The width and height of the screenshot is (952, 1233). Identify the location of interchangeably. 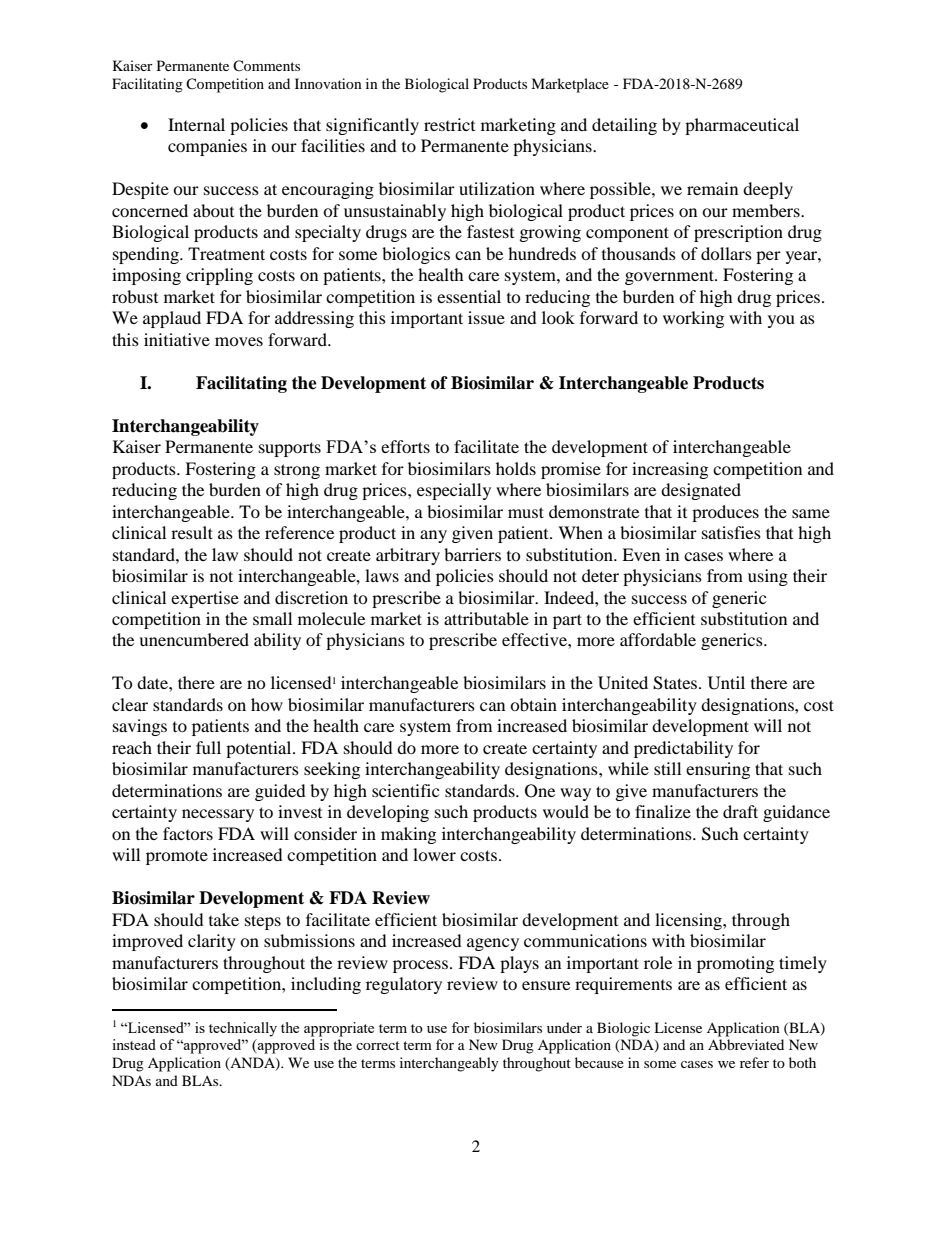
(449, 1064).
